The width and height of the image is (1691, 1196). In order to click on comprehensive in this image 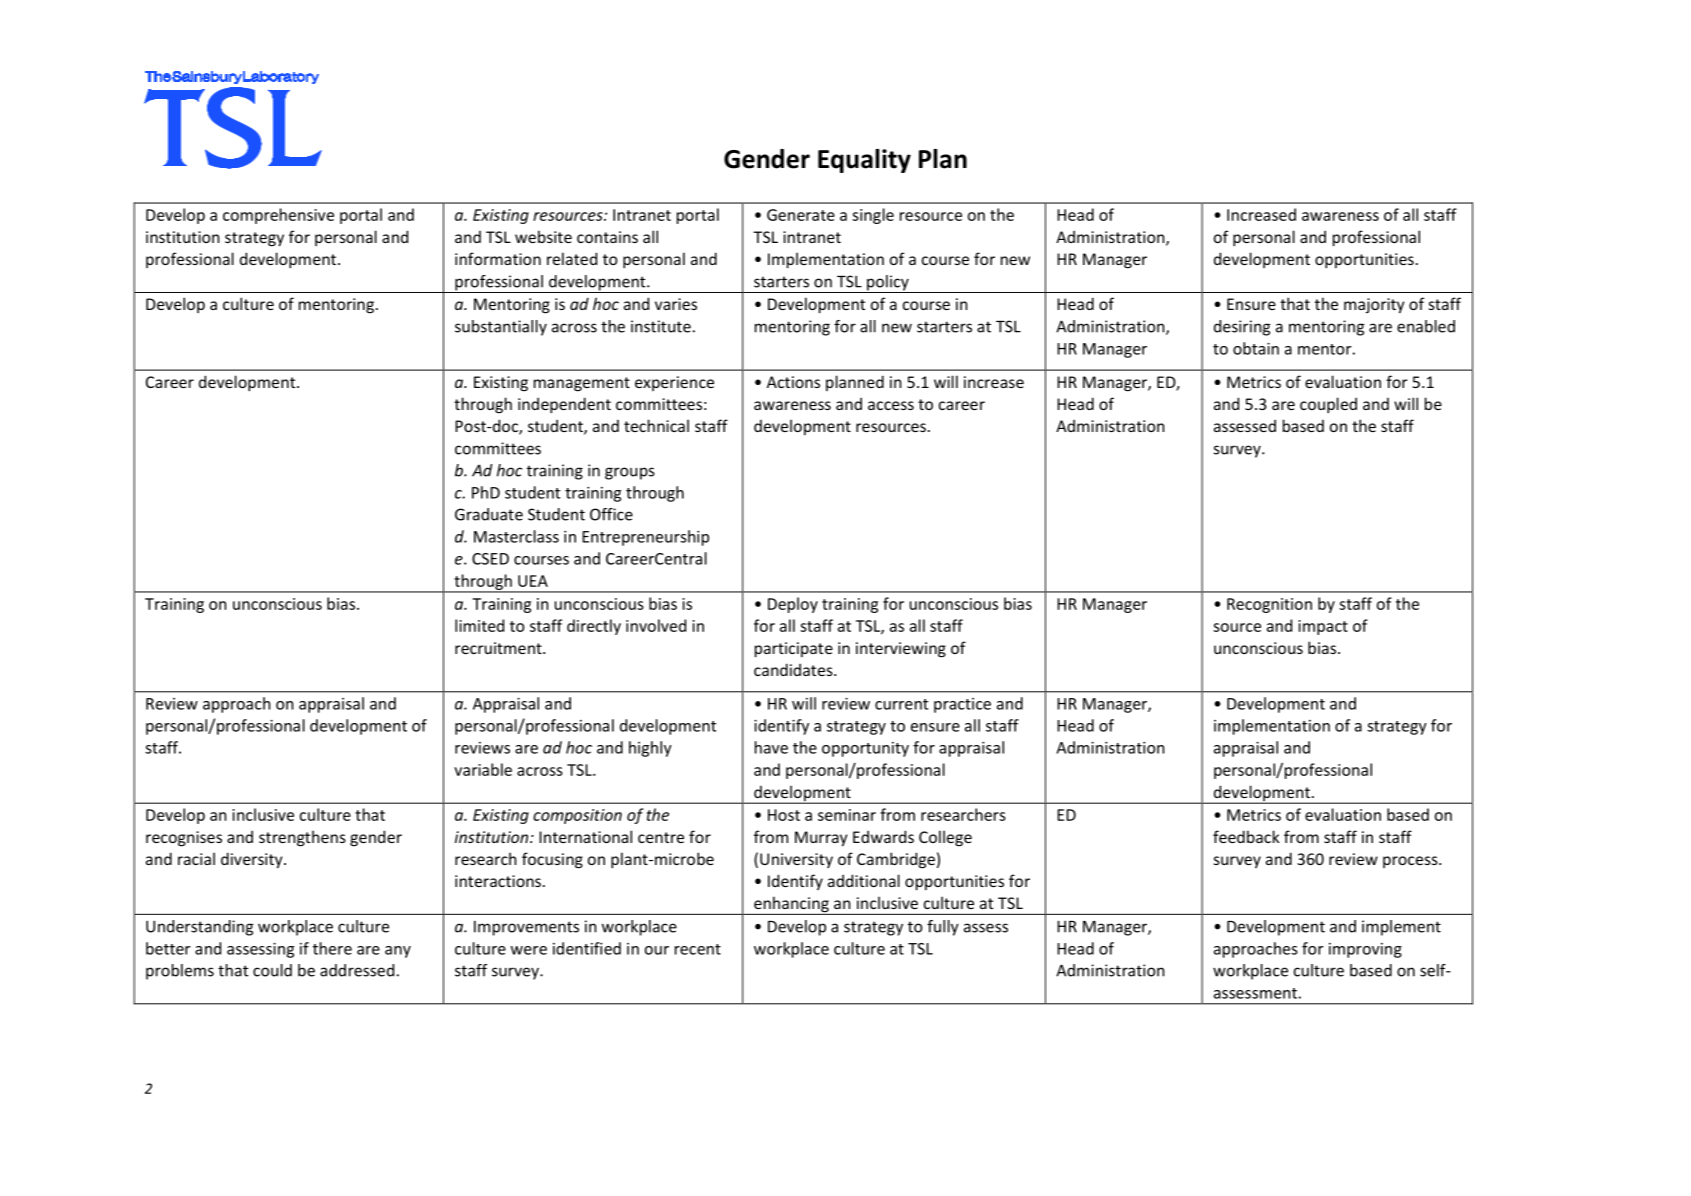, I will do `click(278, 216)`.
